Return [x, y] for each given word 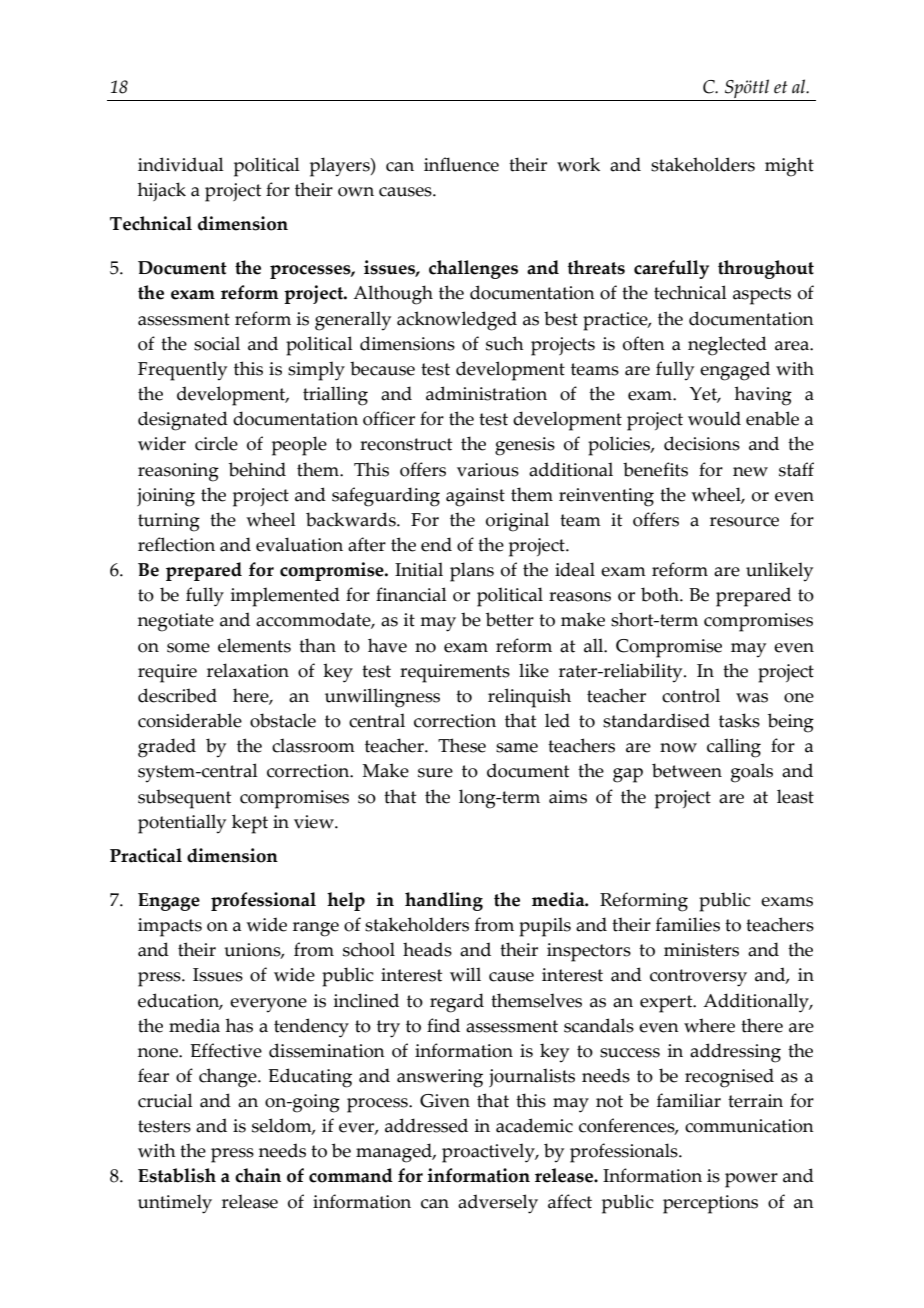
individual [181, 164]
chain [258, 1175]
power [751, 1180]
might [789, 167]
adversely [498, 1204]
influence [461, 164]
